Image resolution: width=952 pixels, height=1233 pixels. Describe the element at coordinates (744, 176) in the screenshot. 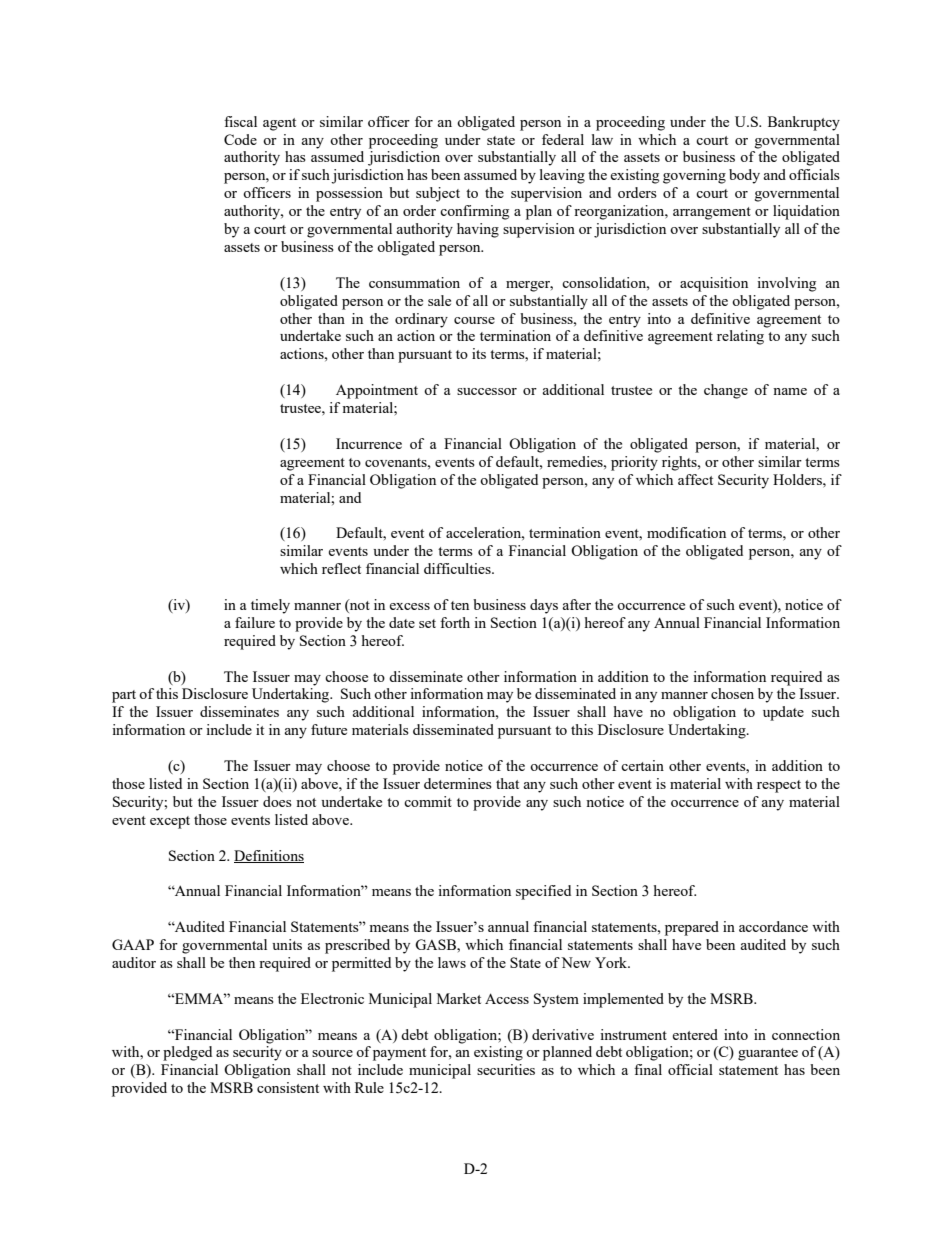

I see `body` at that location.
